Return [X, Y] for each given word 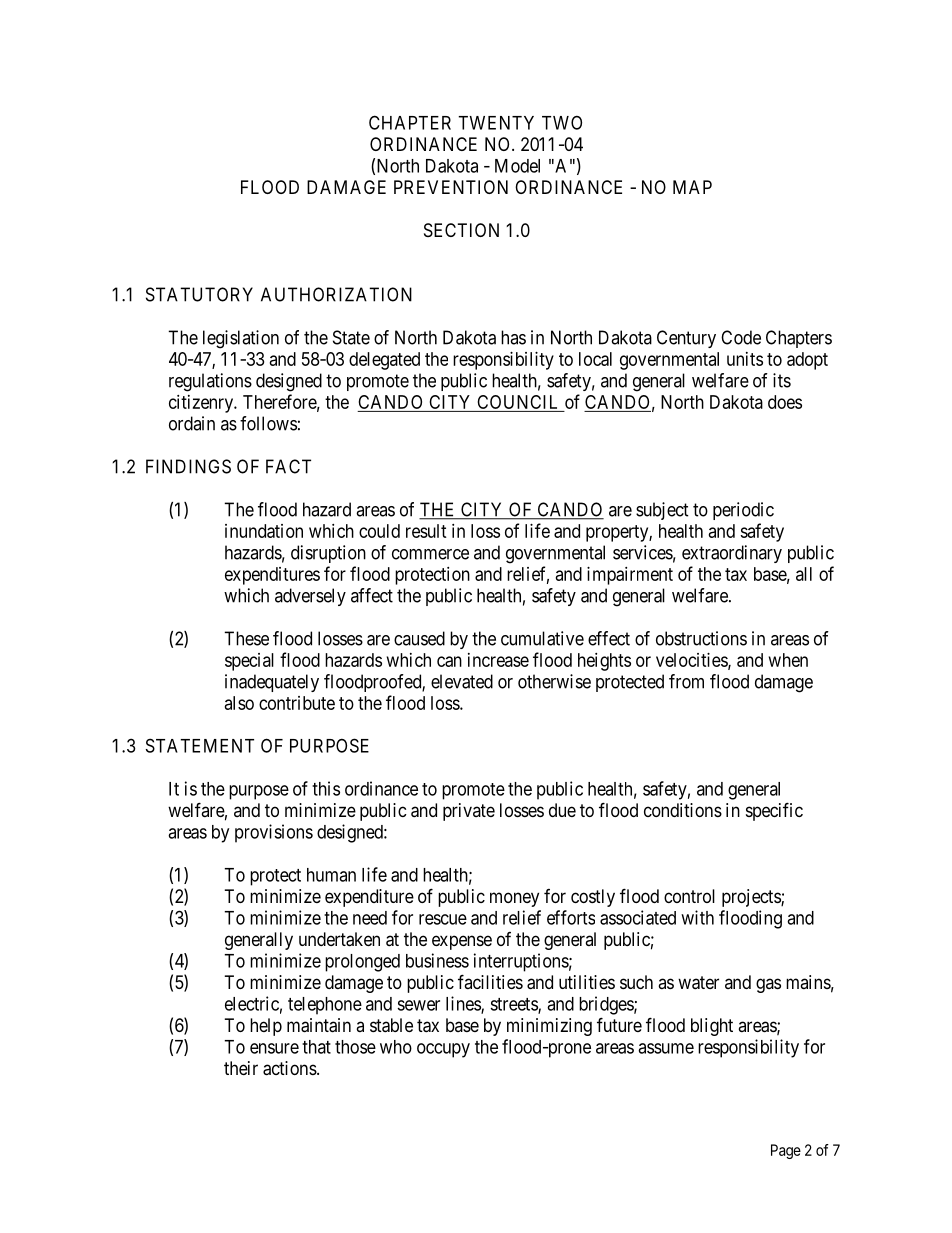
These [246, 638]
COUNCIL [518, 403]
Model [517, 166]
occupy [443, 1050]
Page [786, 1151]
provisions [274, 833]
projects [752, 898]
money [514, 899]
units [745, 359]
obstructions [701, 638]
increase [498, 660]
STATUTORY [199, 294]
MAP [692, 187]
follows [268, 423]
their [241, 1068]
